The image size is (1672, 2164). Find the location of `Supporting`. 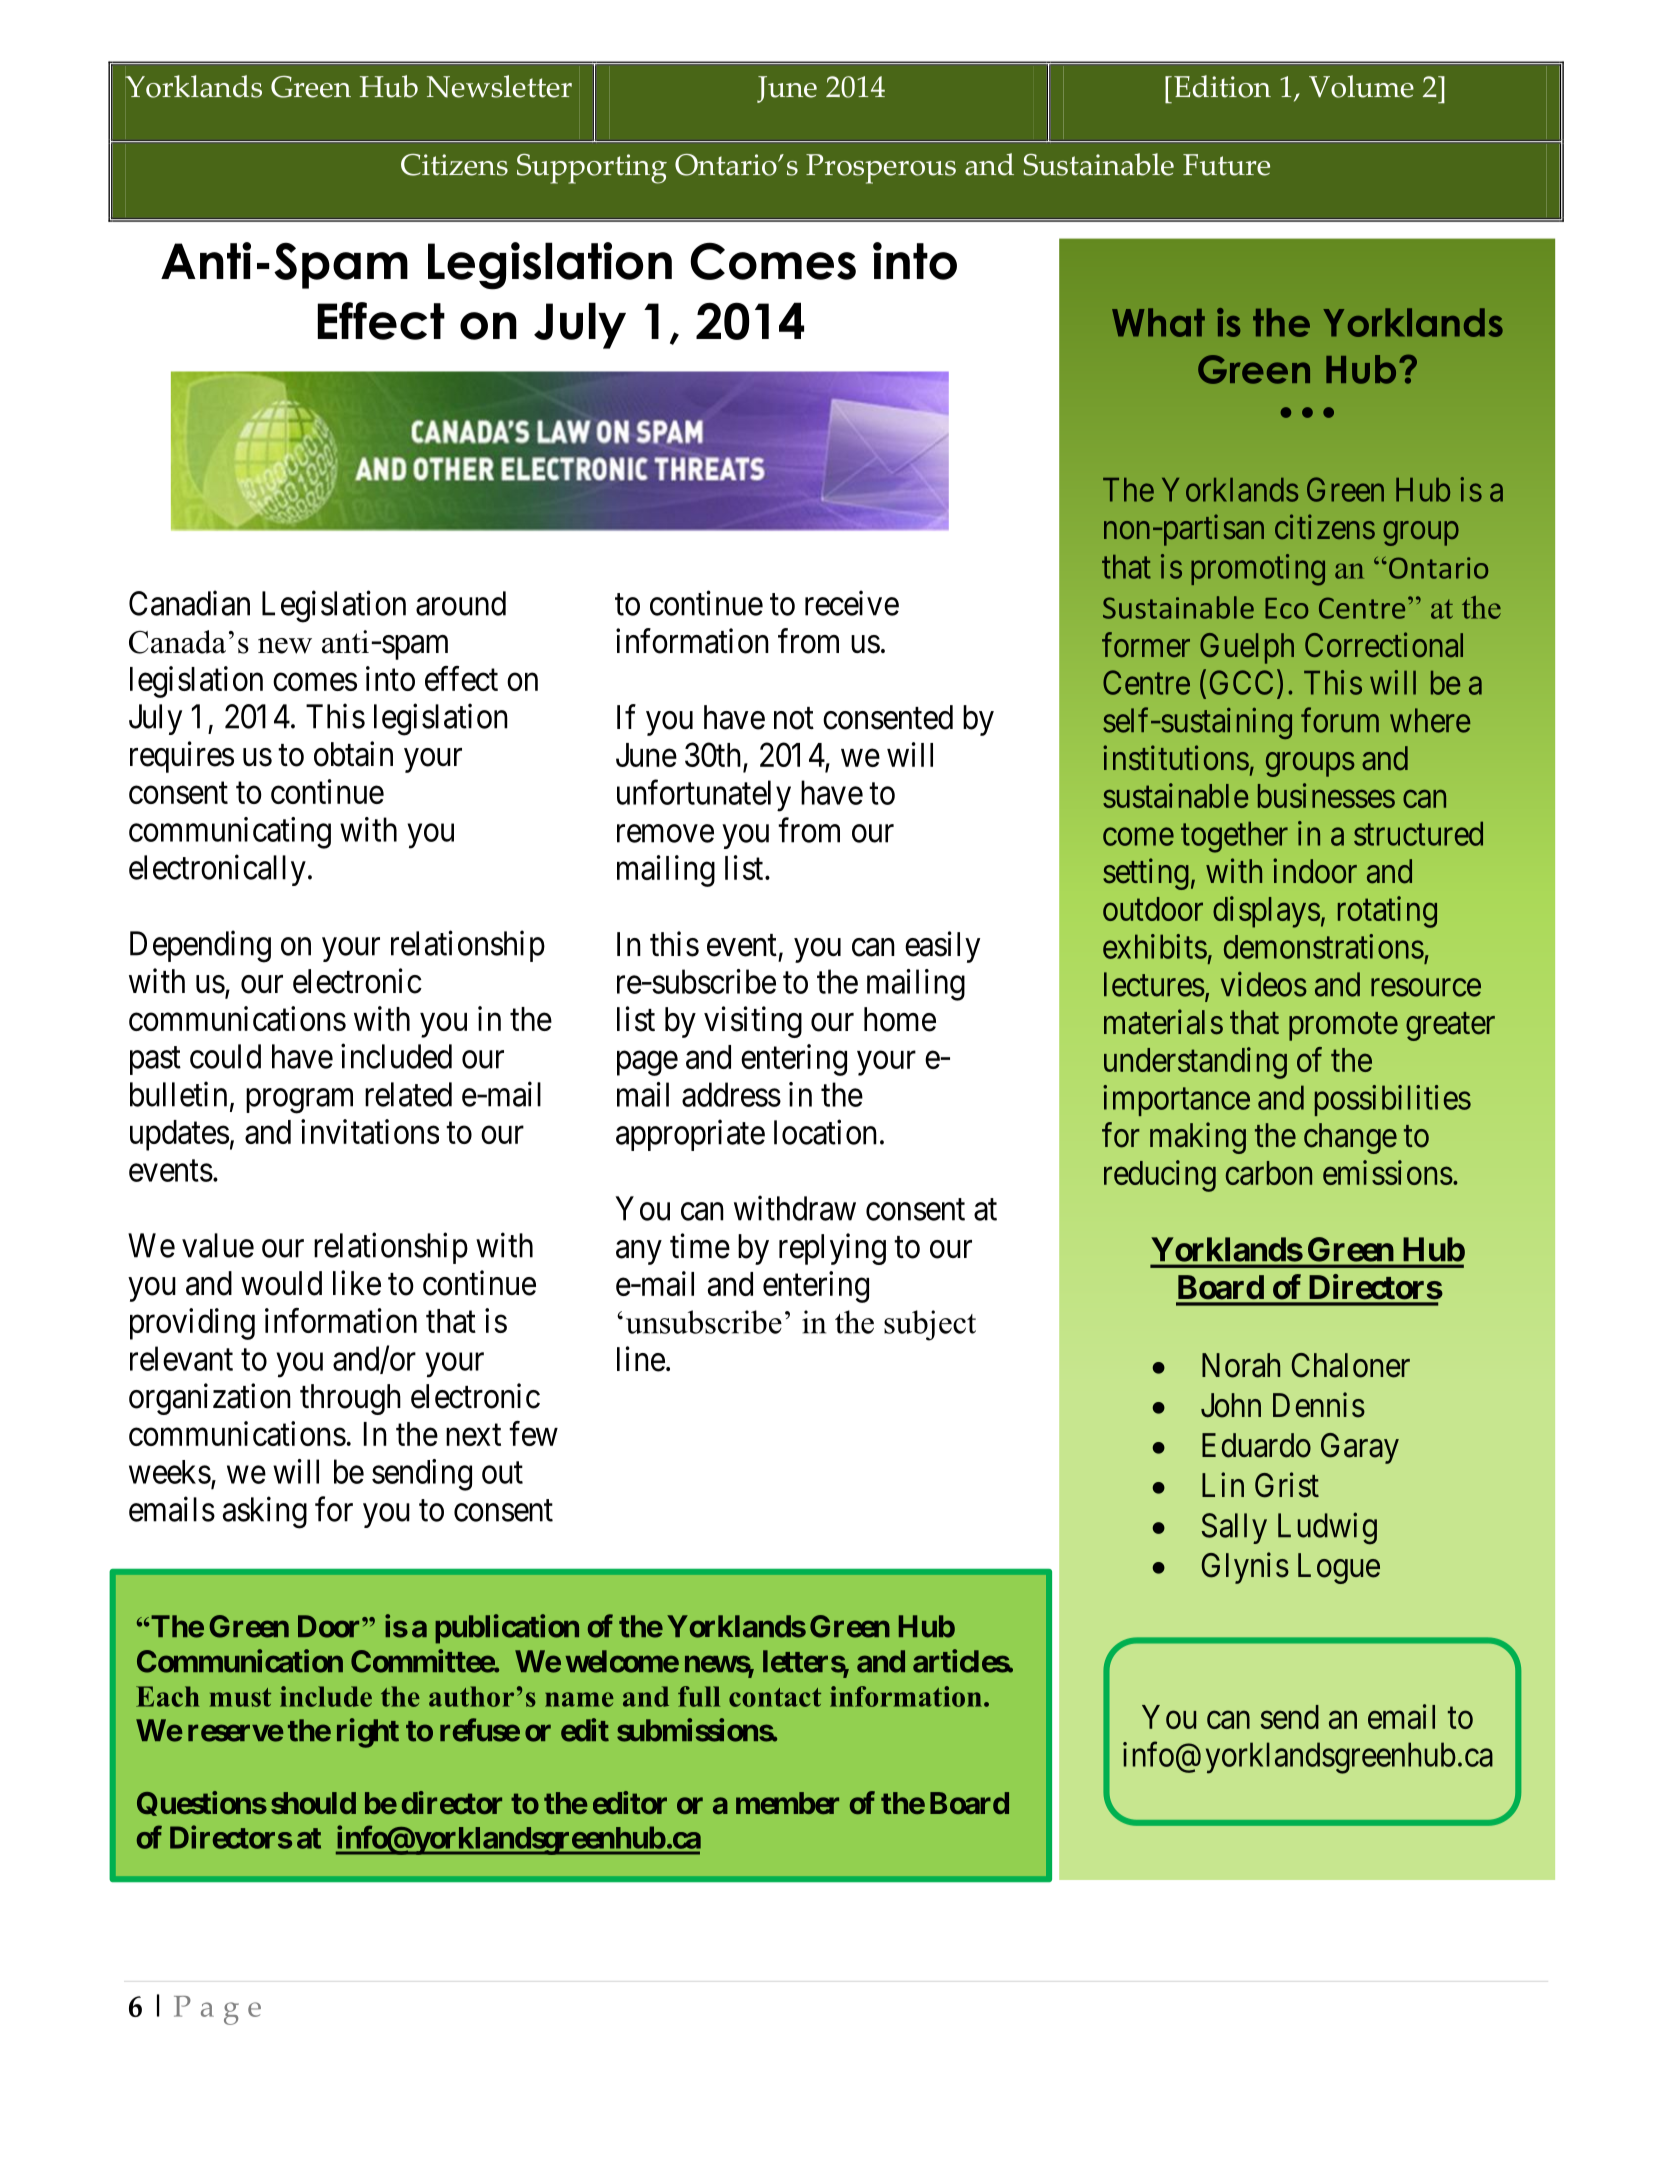

Supporting is located at coordinates (592, 169).
